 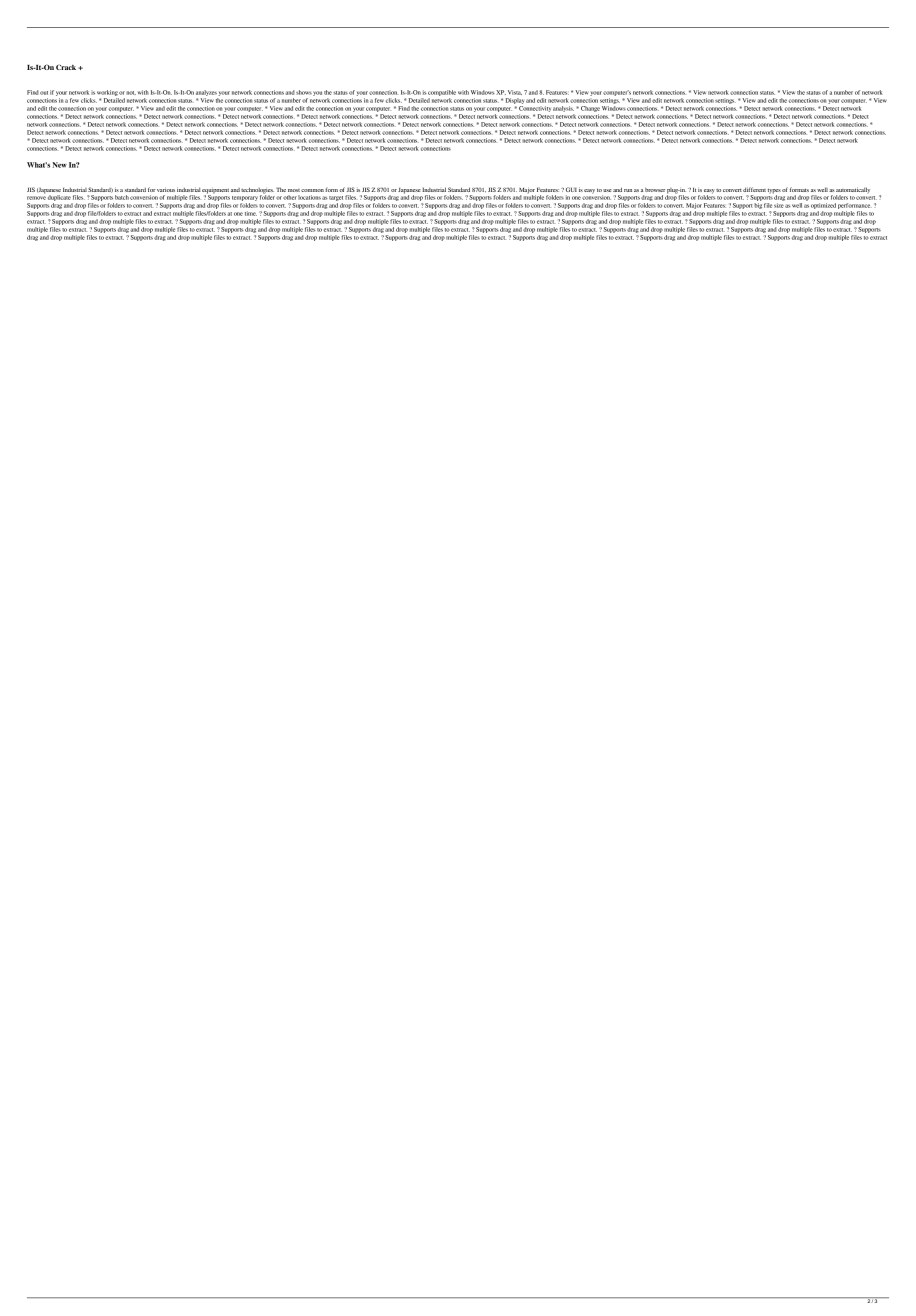 What do you see at coordinates (442, 93) in the document?
I see `compatible` at bounding box center [442, 93].
